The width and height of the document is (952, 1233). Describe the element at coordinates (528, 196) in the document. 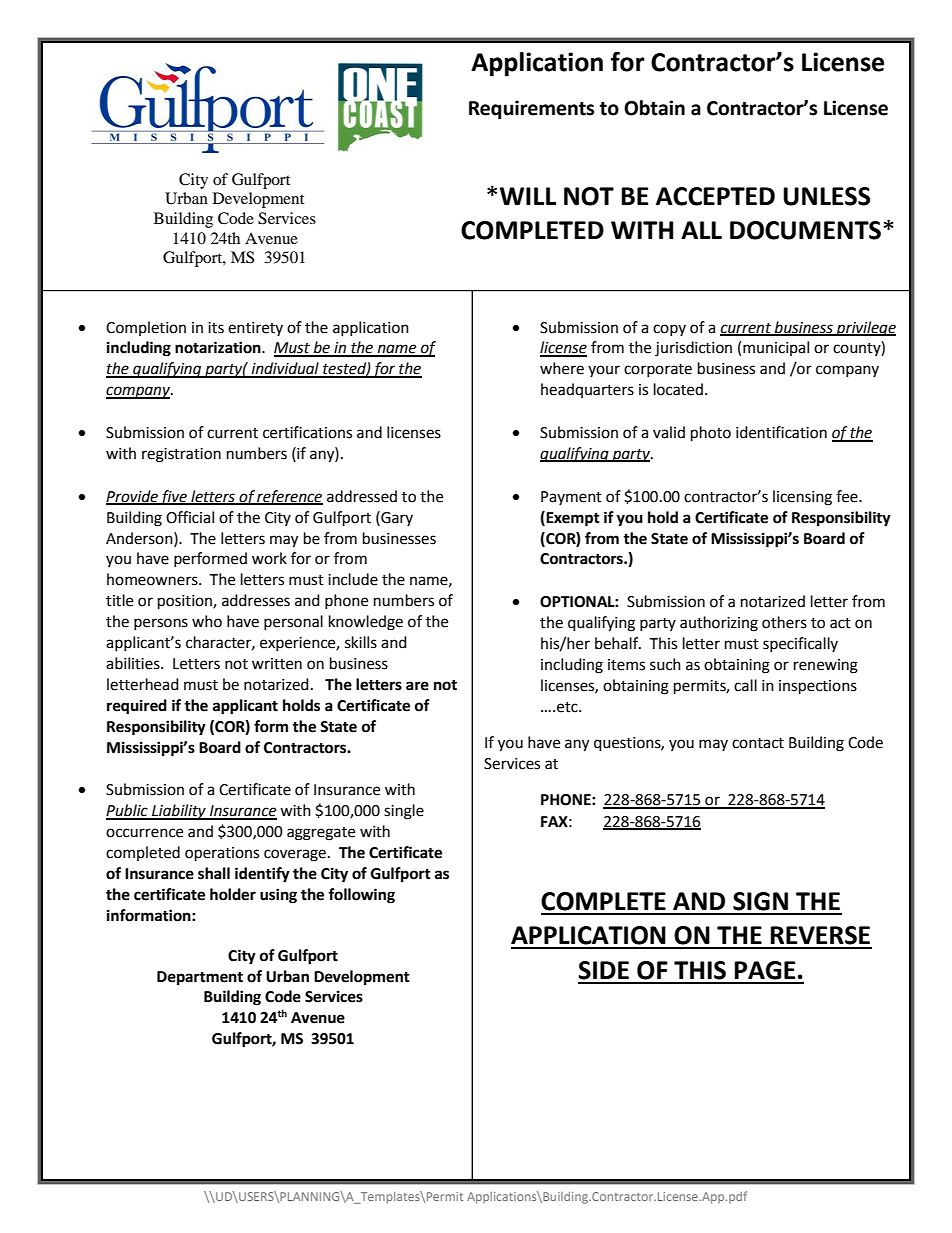

I see `WILL` at that location.
